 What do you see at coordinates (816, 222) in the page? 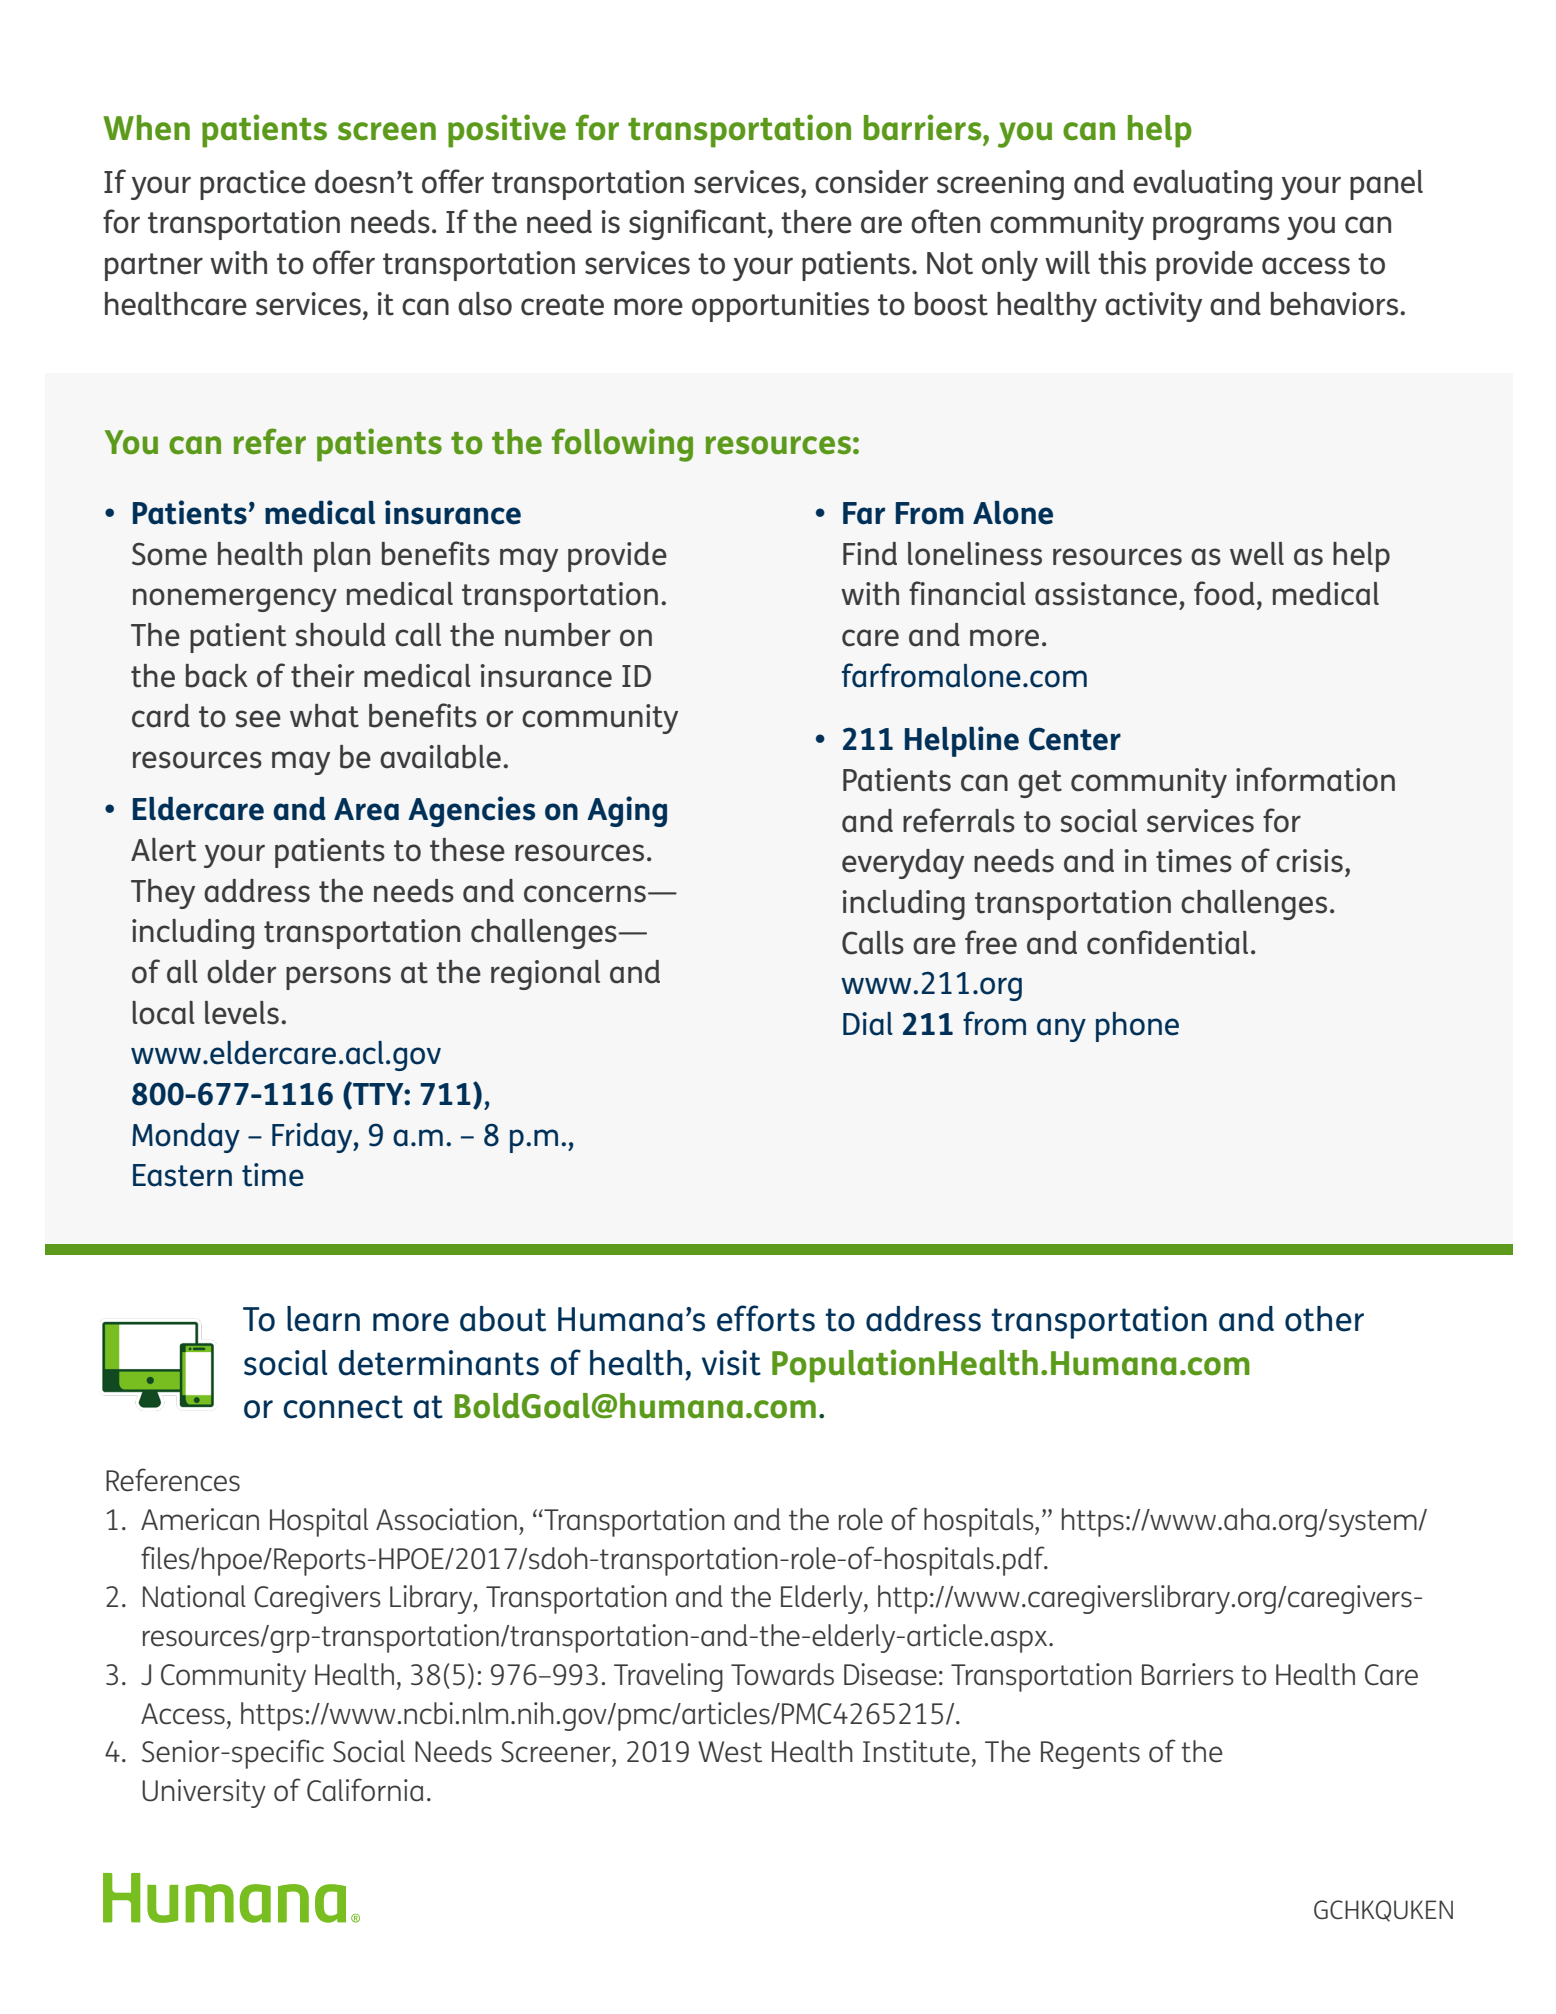
I see `there` at bounding box center [816, 222].
